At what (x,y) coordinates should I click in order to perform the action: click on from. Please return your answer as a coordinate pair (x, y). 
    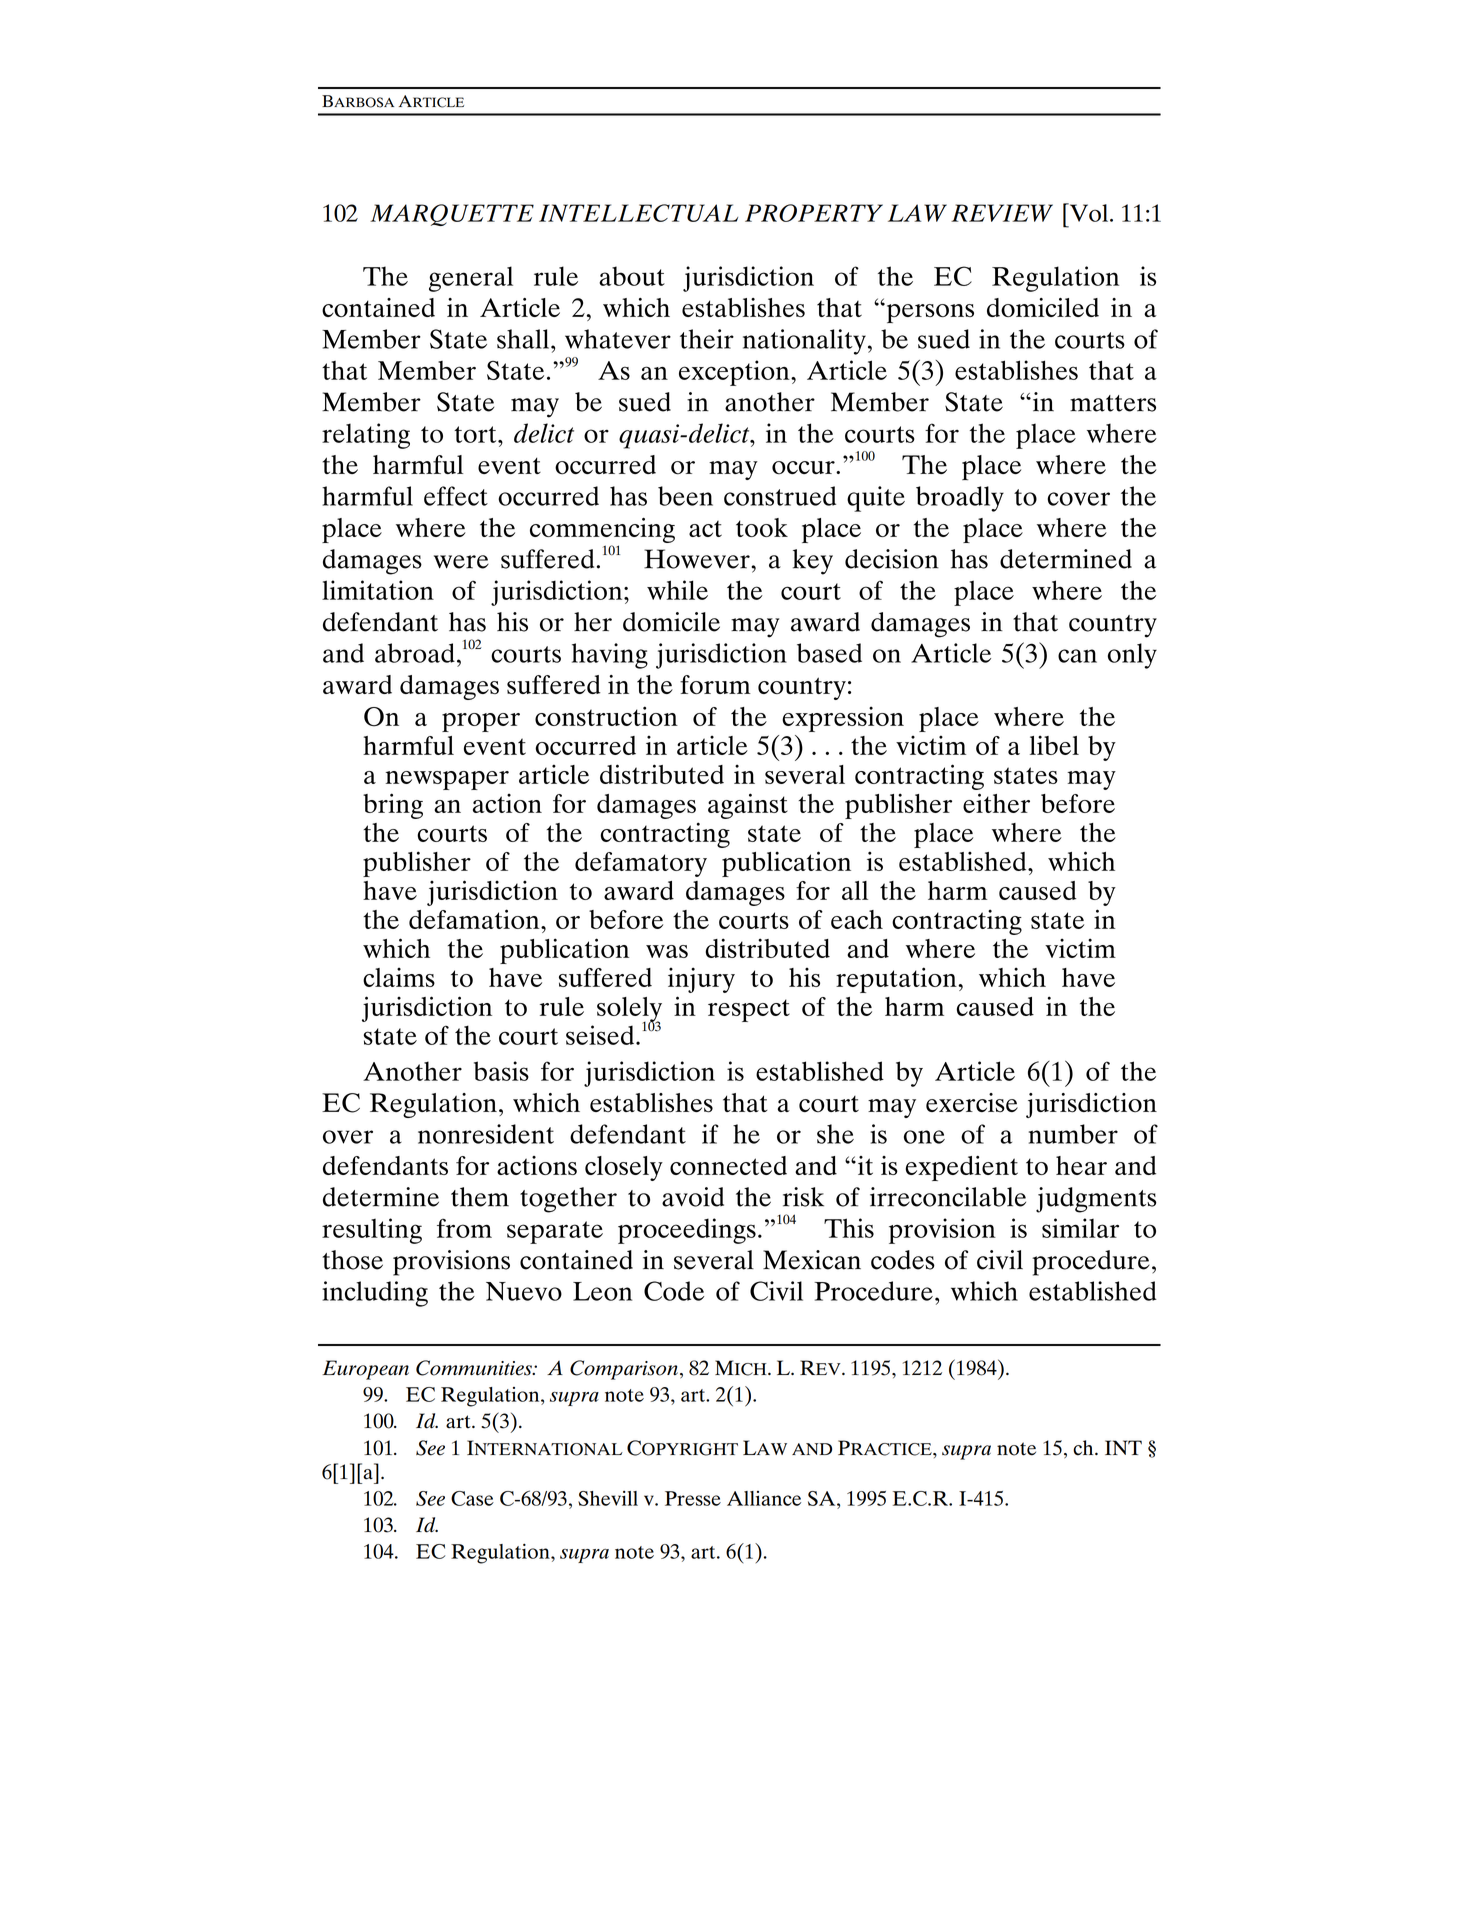
    Looking at the image, I should click on (464, 1228).
